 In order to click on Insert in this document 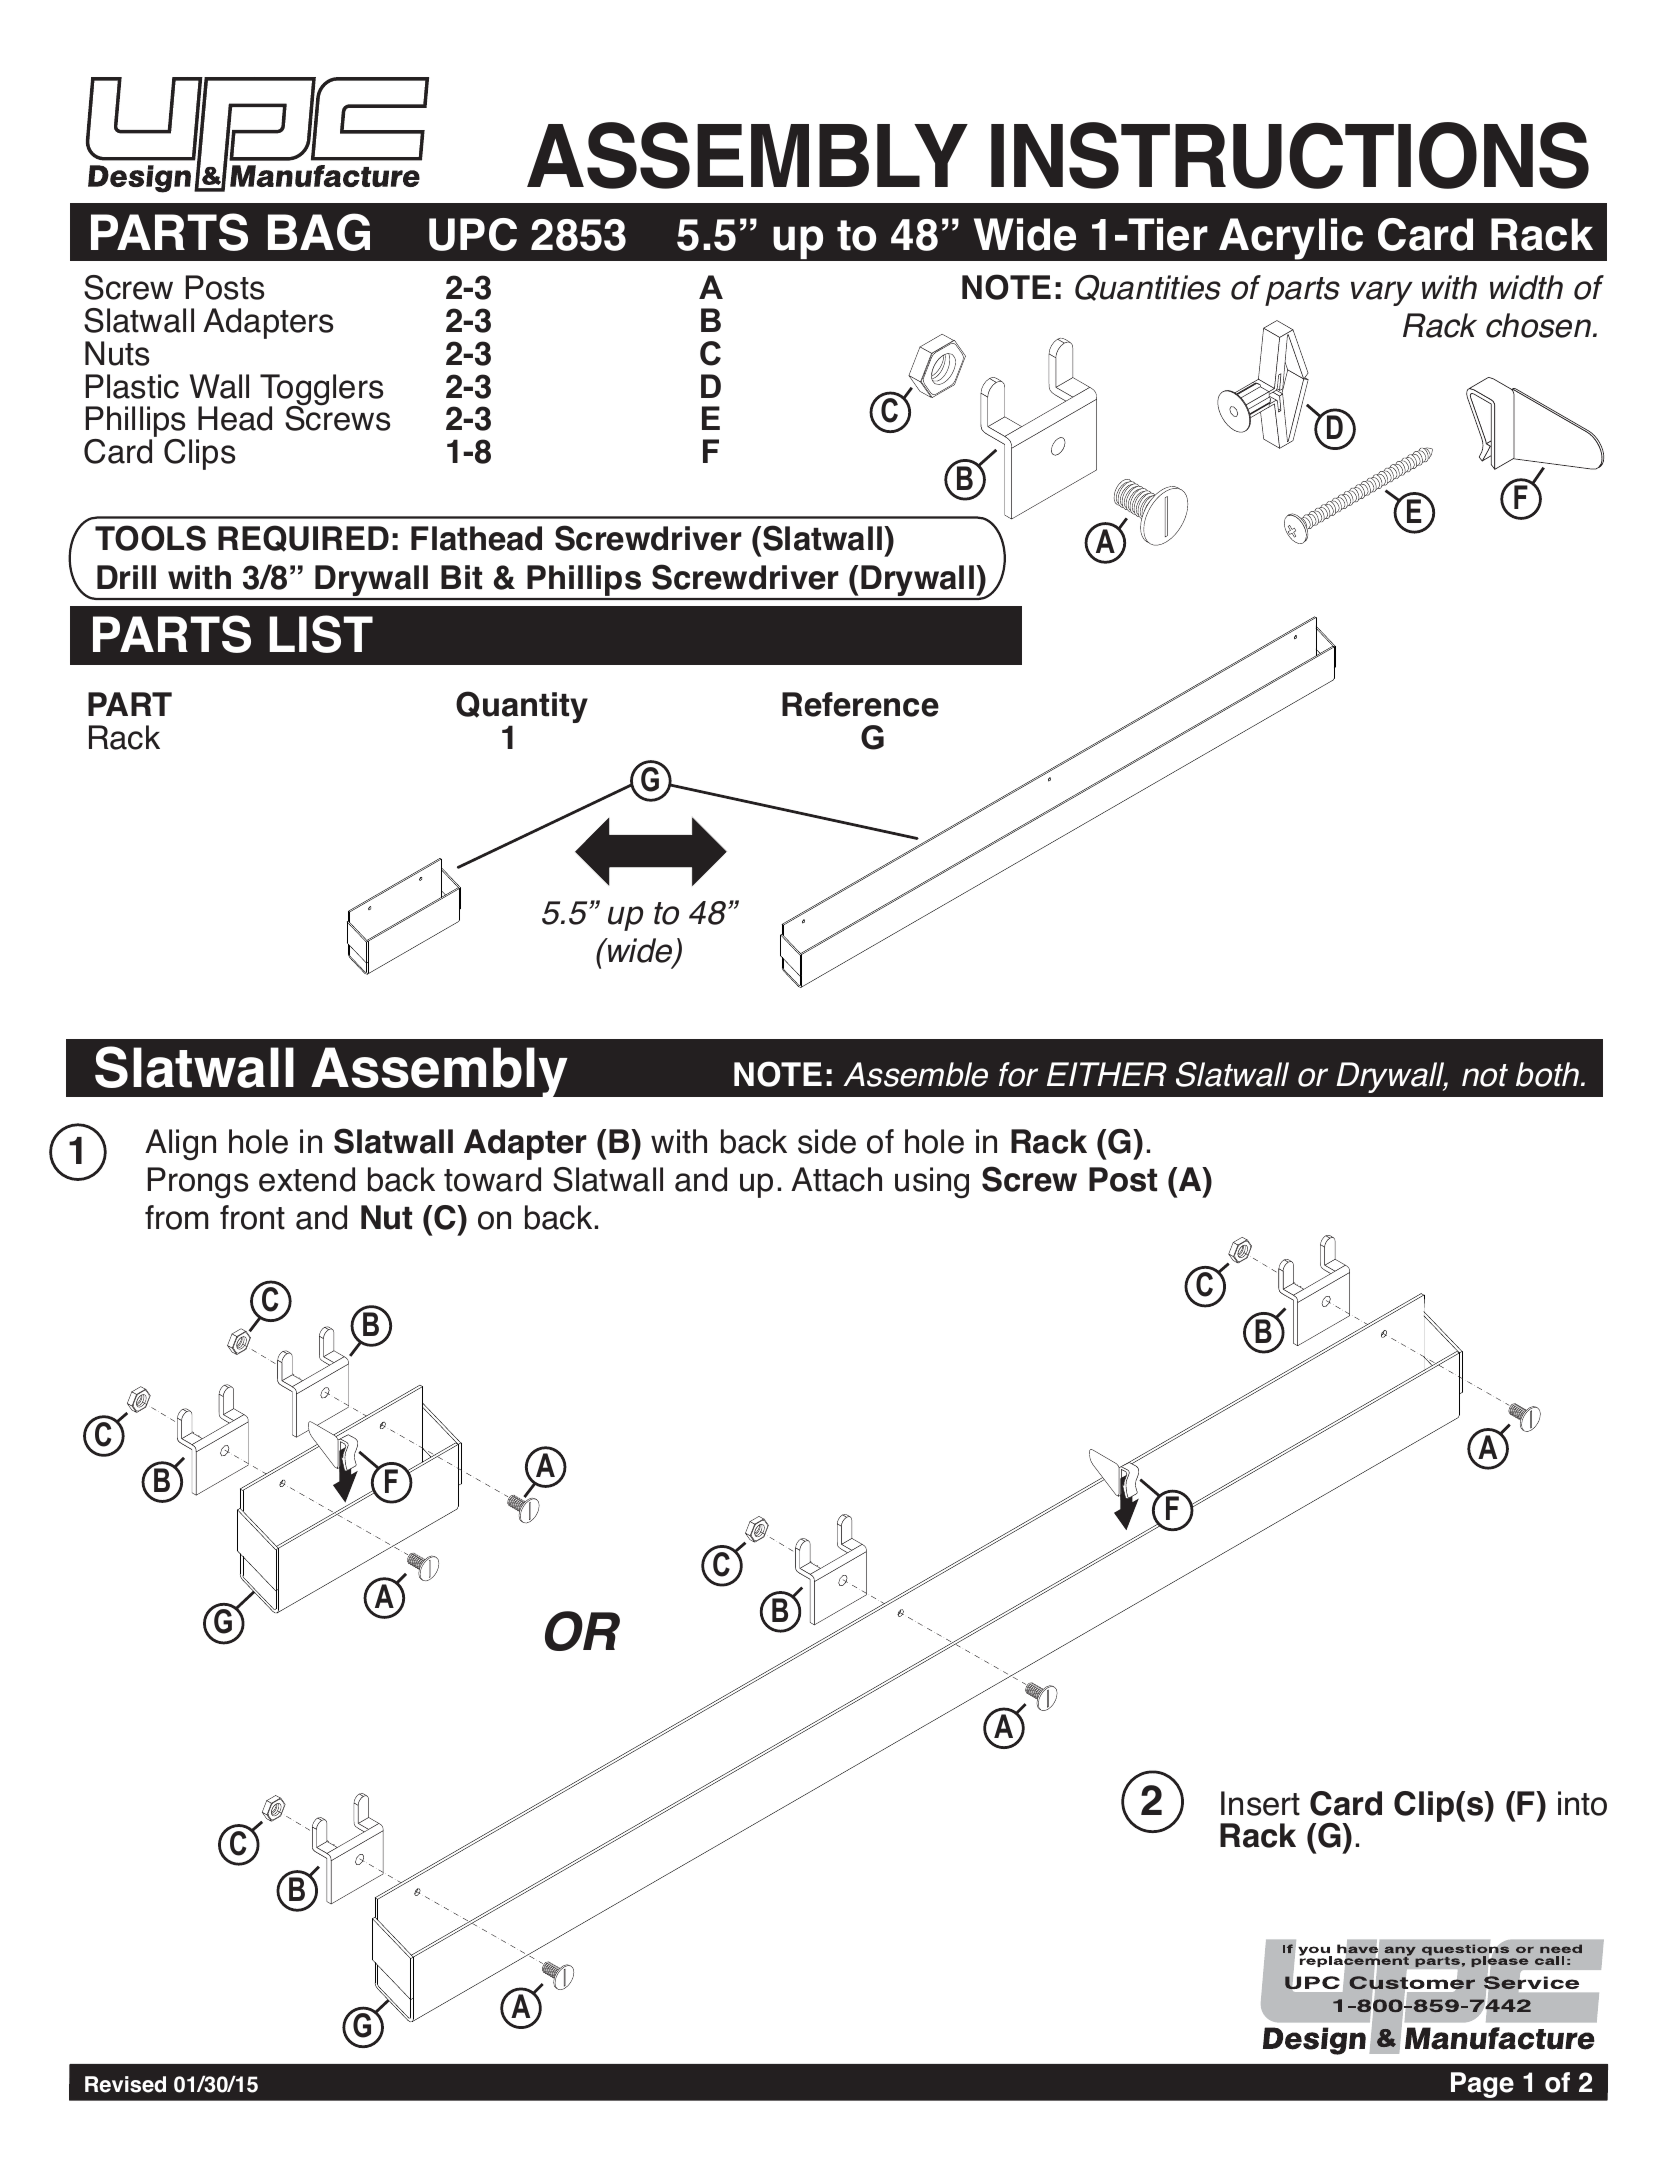, I will do `click(1260, 1803)`.
